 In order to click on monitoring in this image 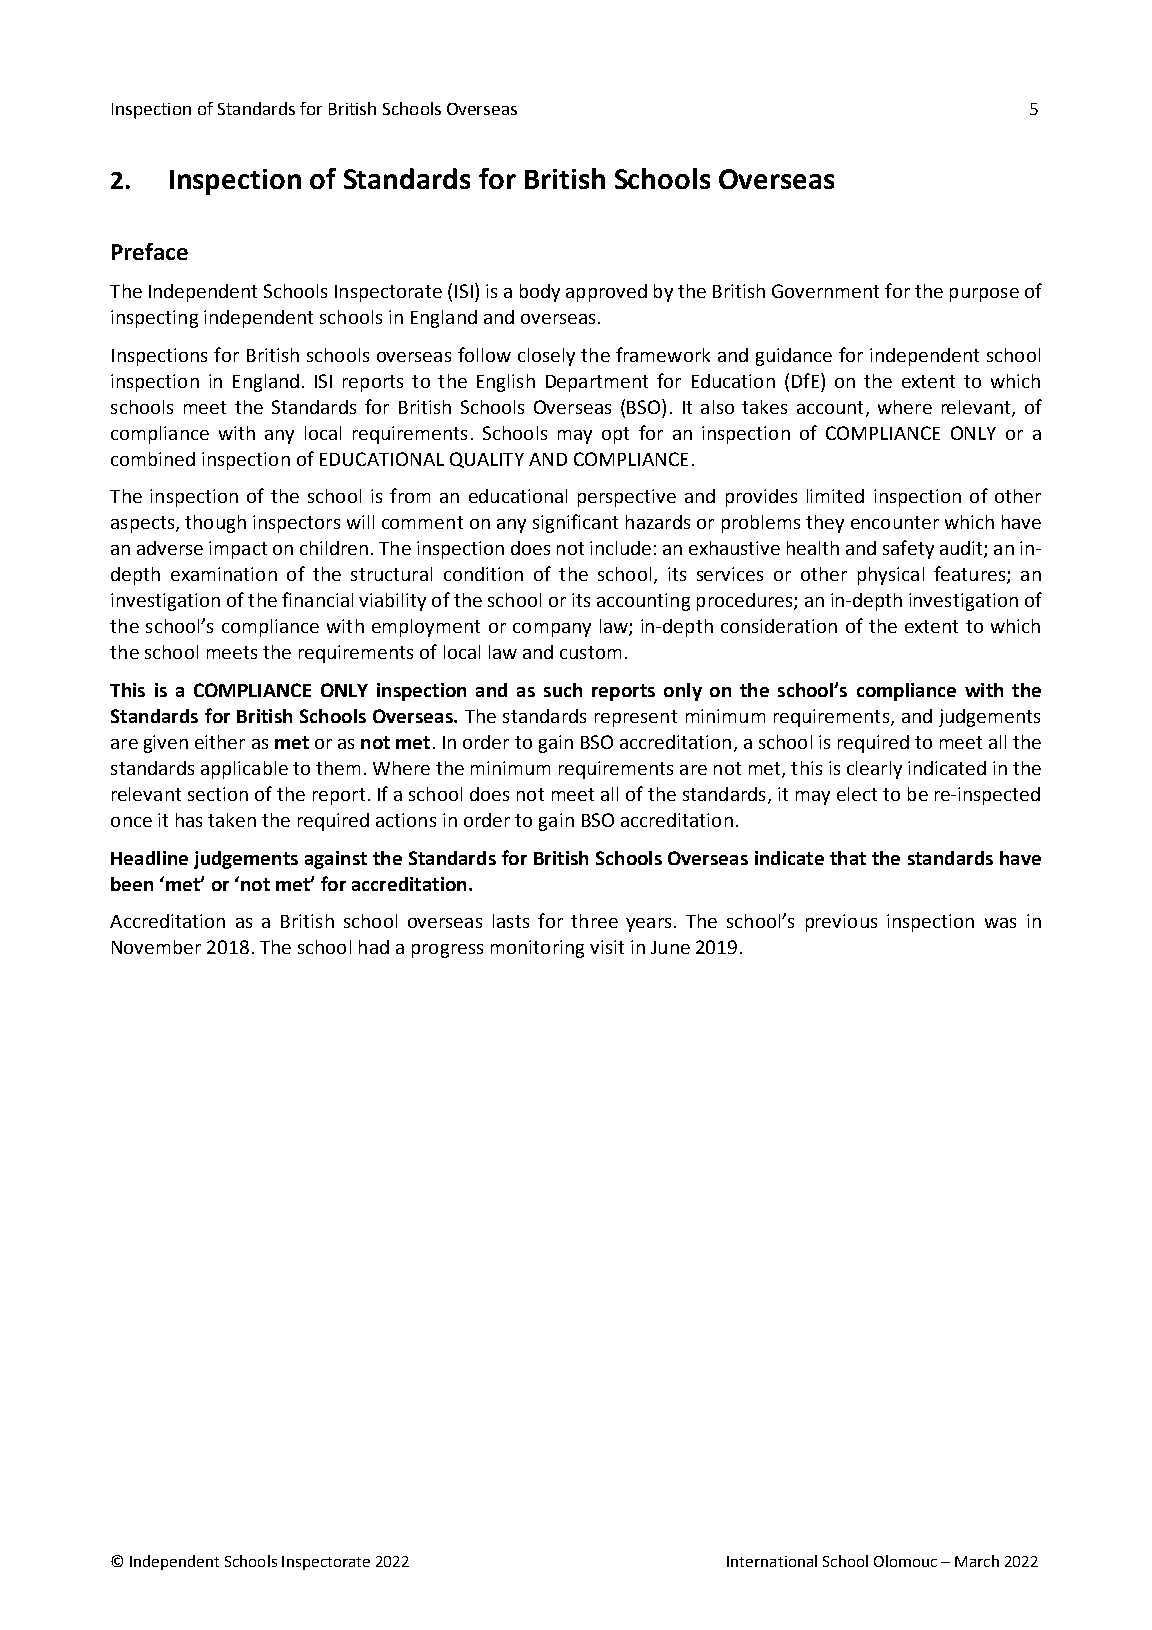, I will do `click(537, 949)`.
